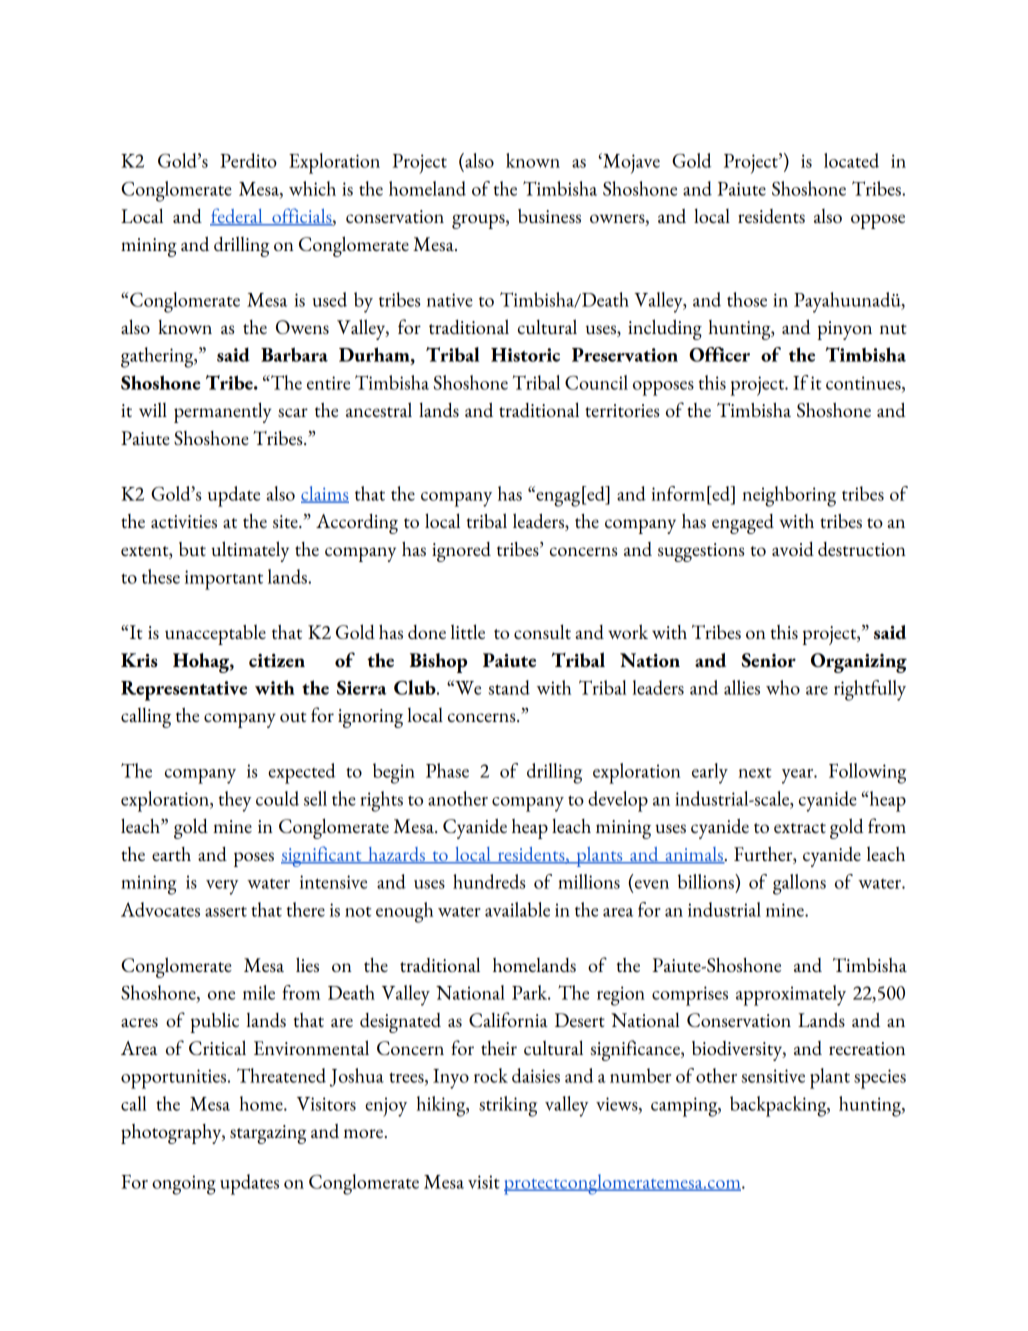  I want to click on extract, so click(800, 828).
